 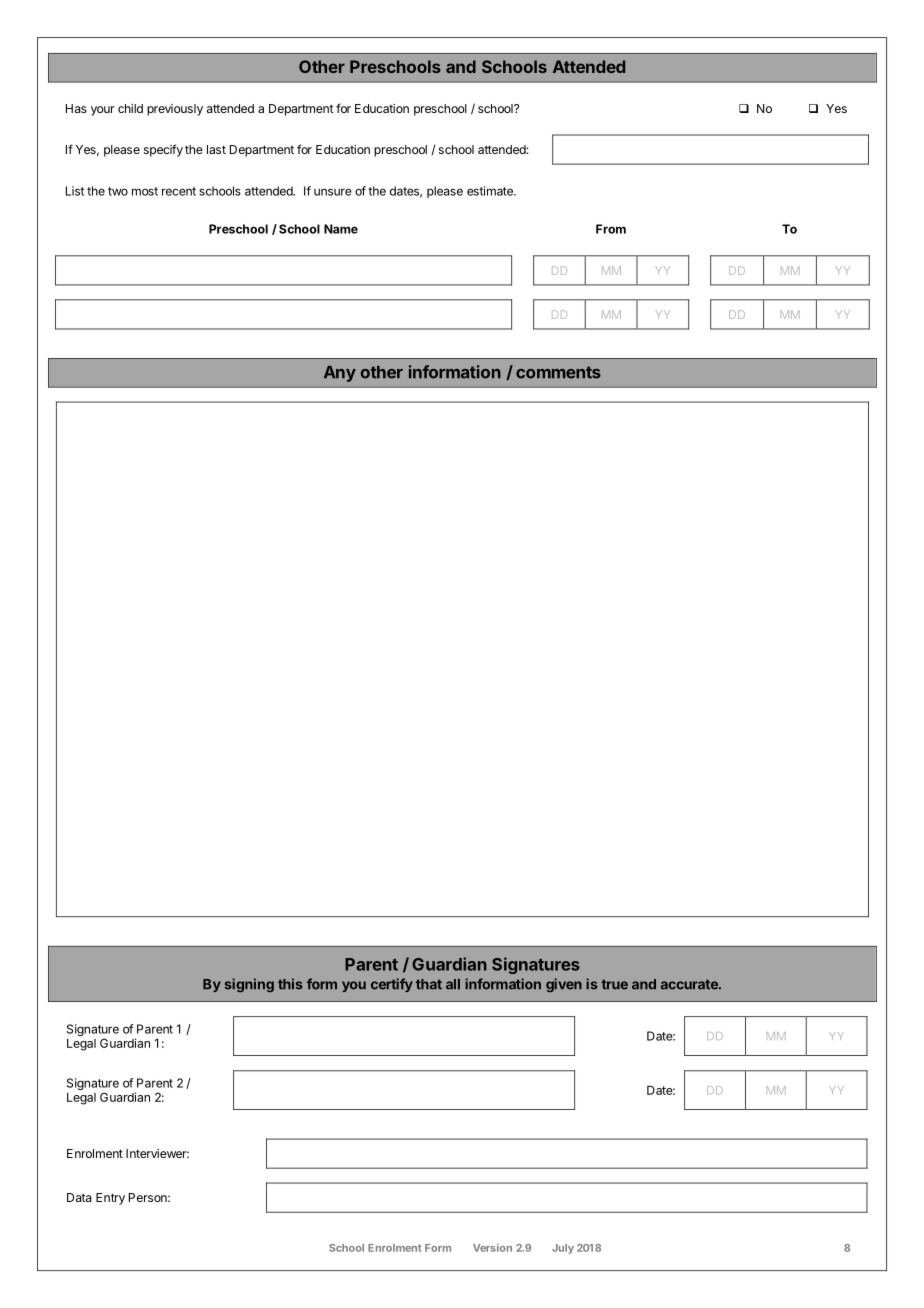 I want to click on given, so click(x=564, y=985).
